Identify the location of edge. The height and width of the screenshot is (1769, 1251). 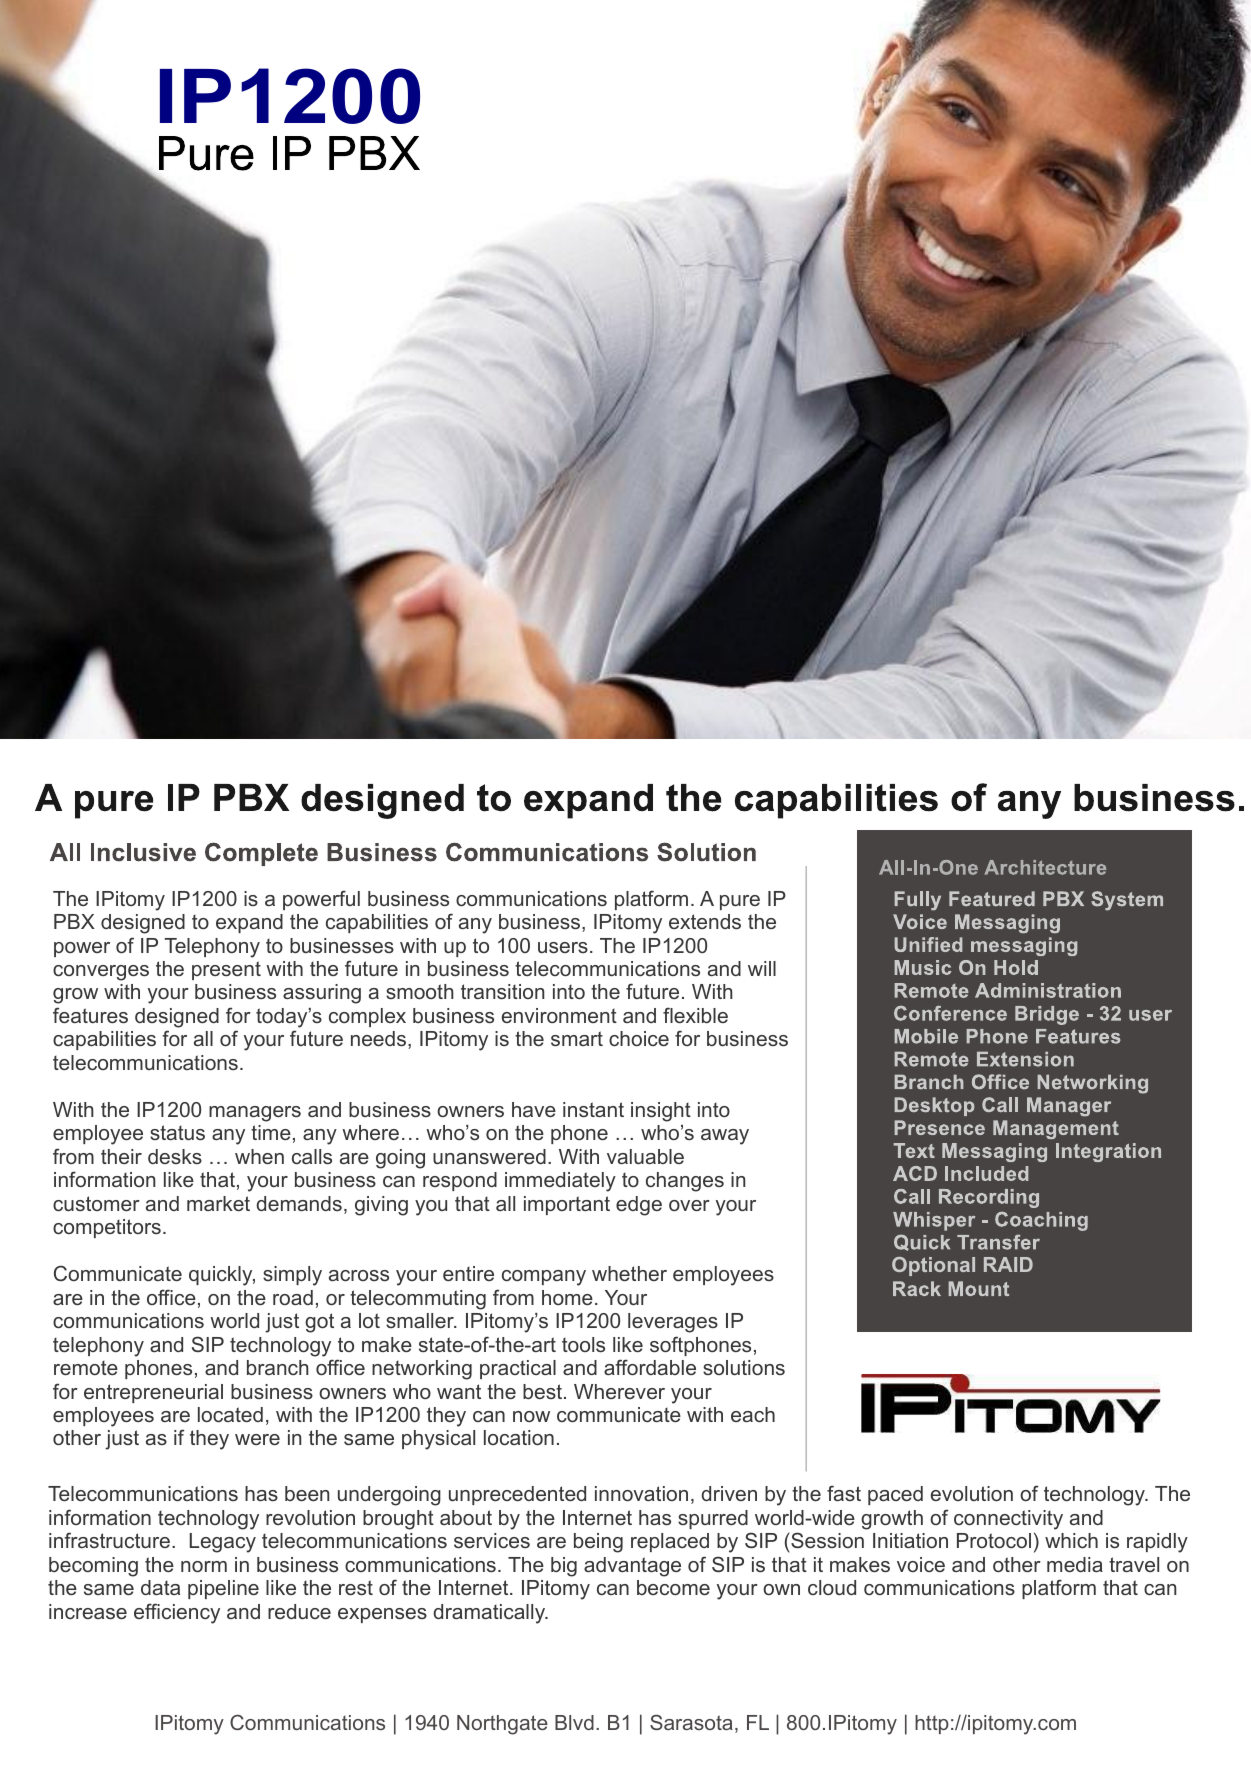
(639, 1206).
